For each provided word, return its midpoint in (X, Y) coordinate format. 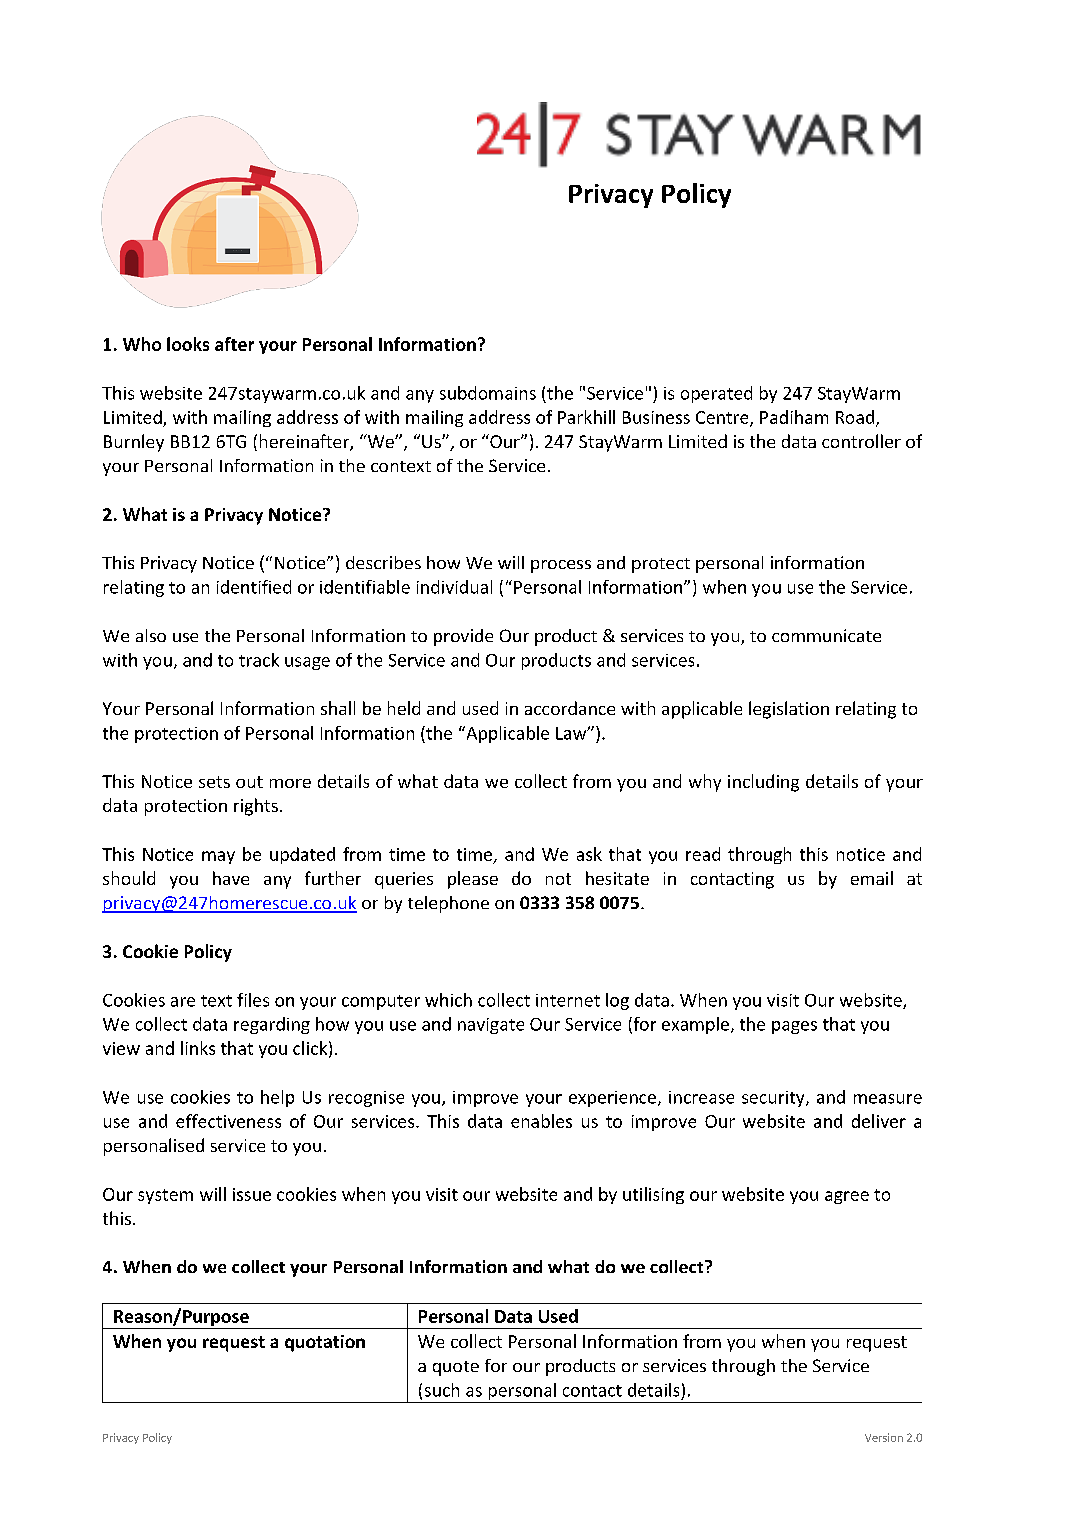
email (872, 878)
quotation (325, 1343)
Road (855, 417)
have (231, 878)
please (473, 880)
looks (188, 344)
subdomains (488, 393)
